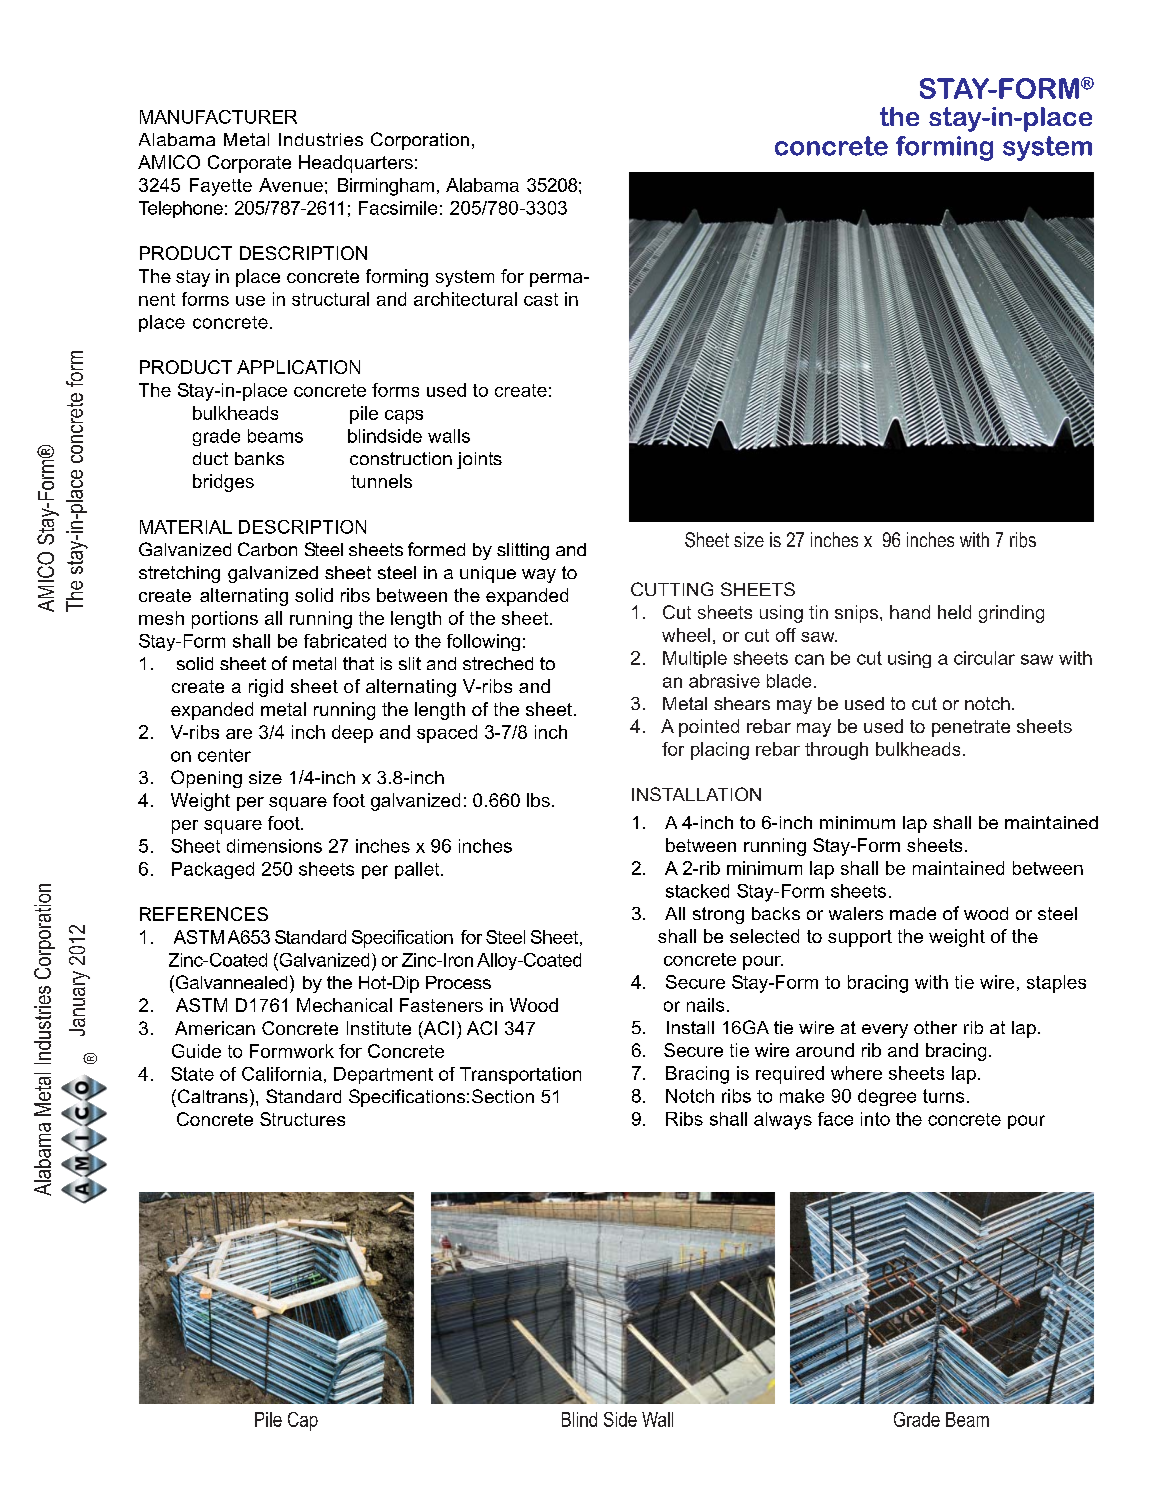 The height and width of the image is (1504, 1162). What do you see at coordinates (386, 187) in the image?
I see `Birmingham` at bounding box center [386, 187].
